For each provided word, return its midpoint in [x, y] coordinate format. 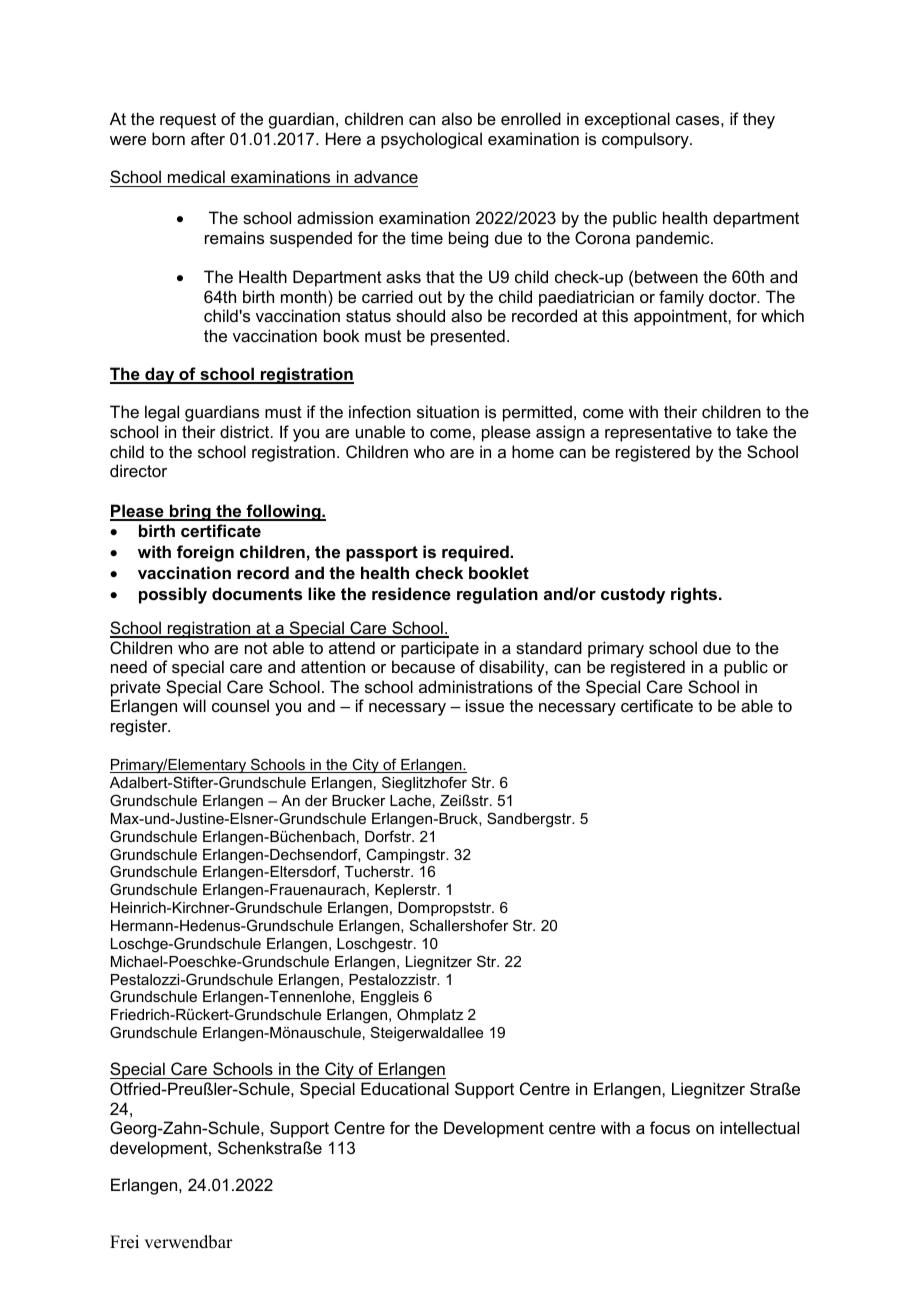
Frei [124, 1242]
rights [694, 595]
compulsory [646, 140]
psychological [431, 140]
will [194, 705]
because [423, 666]
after [208, 138]
